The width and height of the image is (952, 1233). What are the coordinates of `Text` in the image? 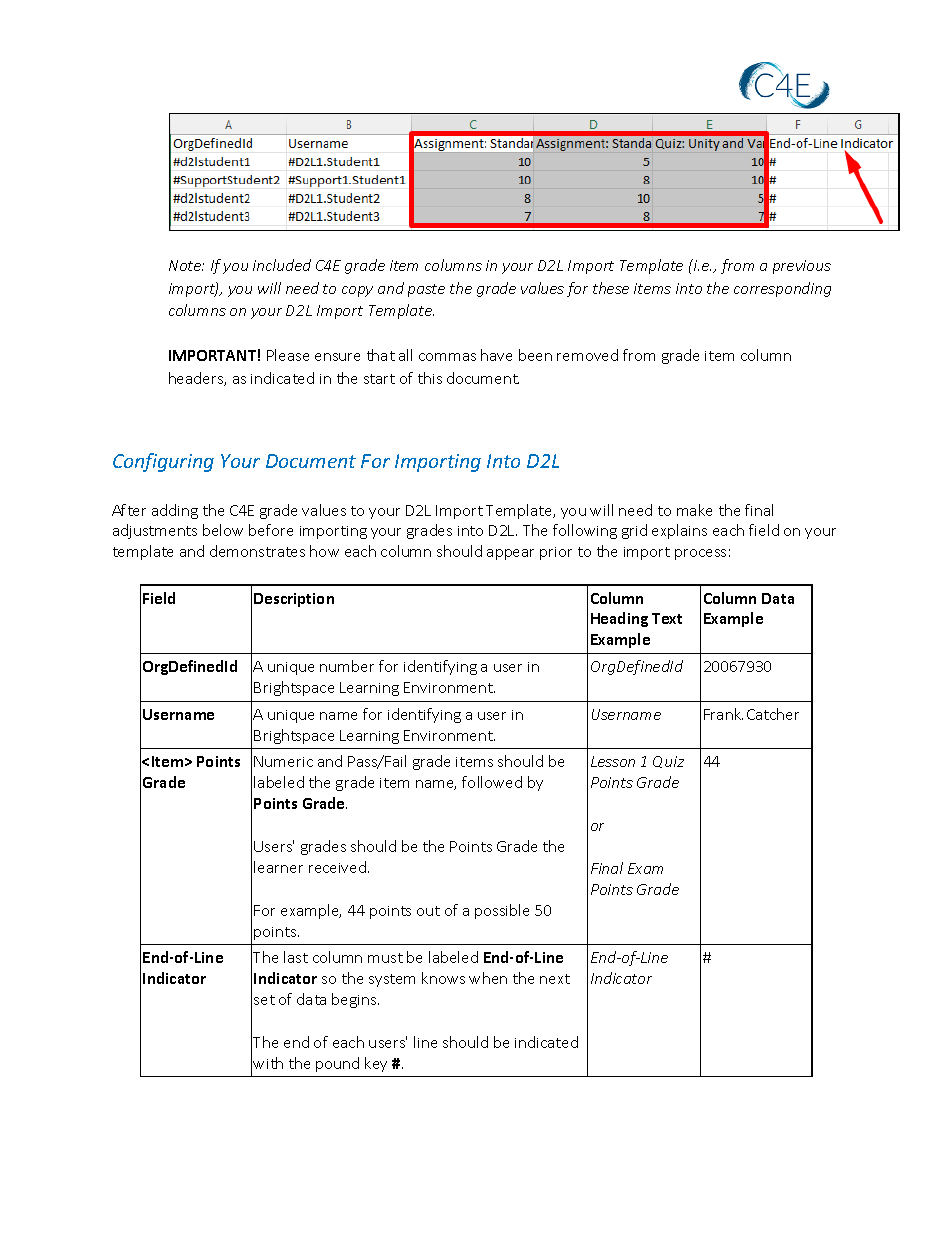 It's located at (667, 618).
